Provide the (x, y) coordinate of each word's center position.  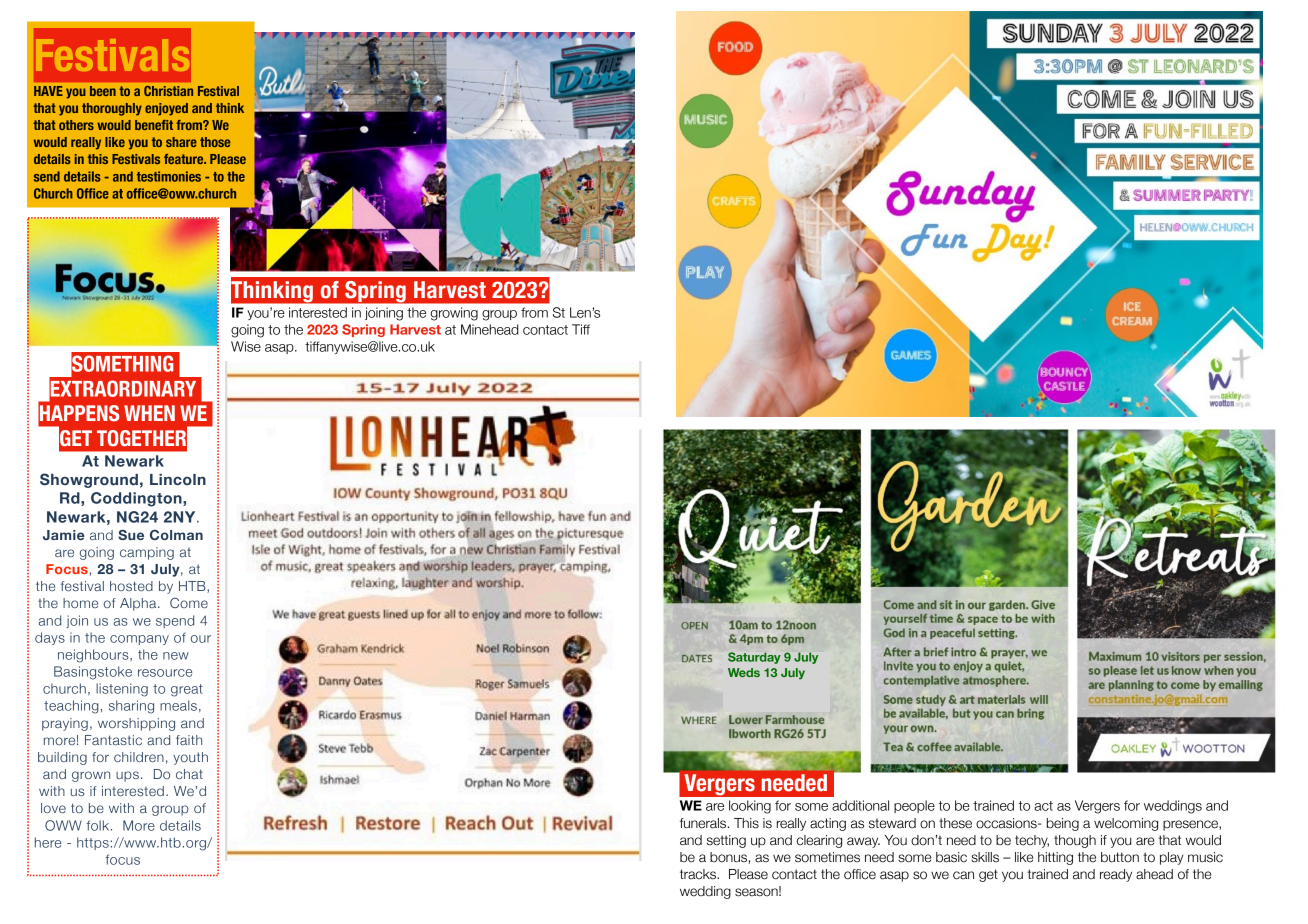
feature (185, 159)
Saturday (754, 658)
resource (165, 673)
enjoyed (166, 109)
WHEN (149, 413)
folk (99, 825)
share (181, 142)
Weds (744, 672)
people (914, 806)
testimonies (169, 176)
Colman (176, 534)
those (215, 142)
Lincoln (178, 479)
